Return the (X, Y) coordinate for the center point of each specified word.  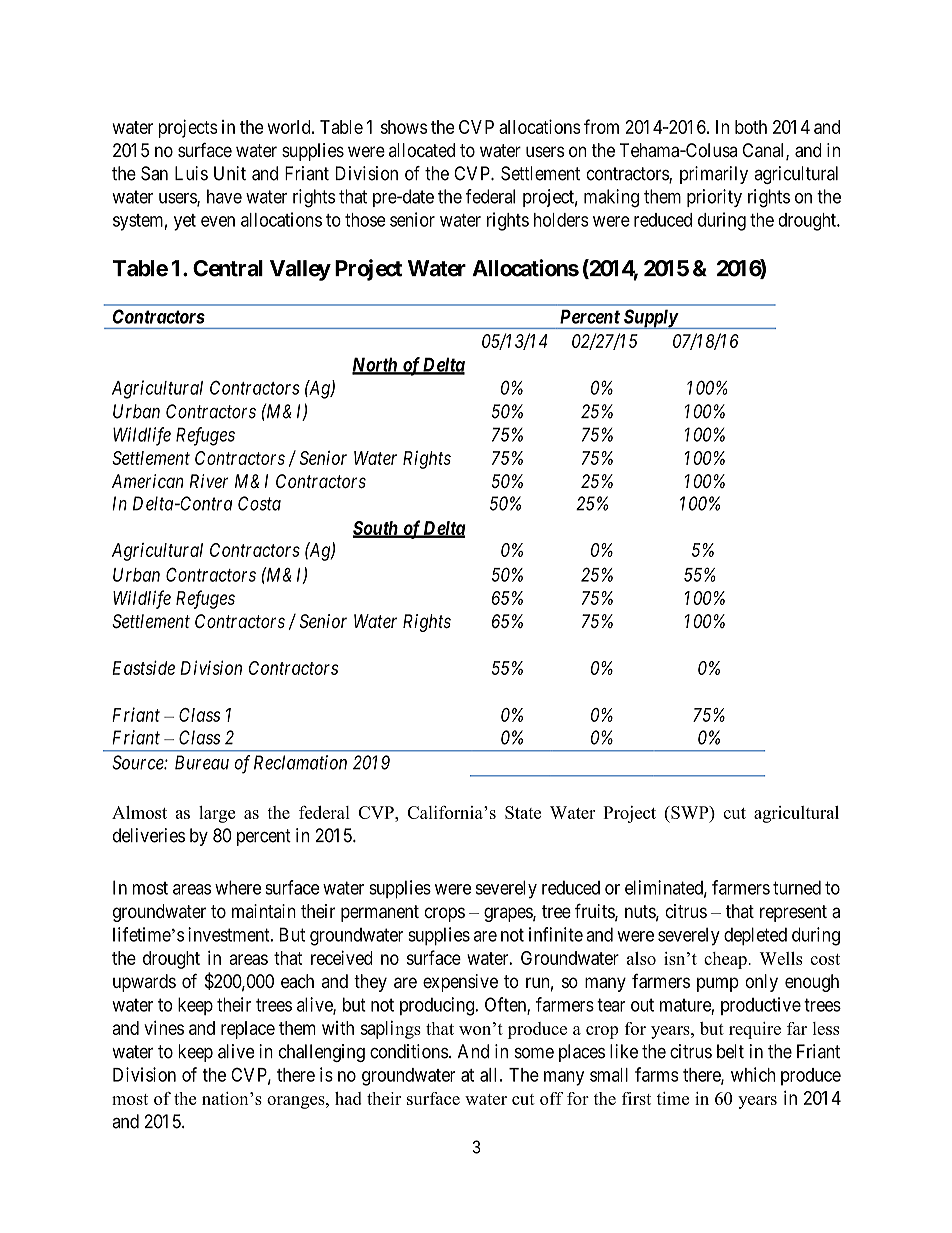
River (209, 481)
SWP (690, 812)
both (751, 127)
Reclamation (300, 762)
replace (248, 1030)
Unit (230, 173)
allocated (422, 150)
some (534, 1053)
